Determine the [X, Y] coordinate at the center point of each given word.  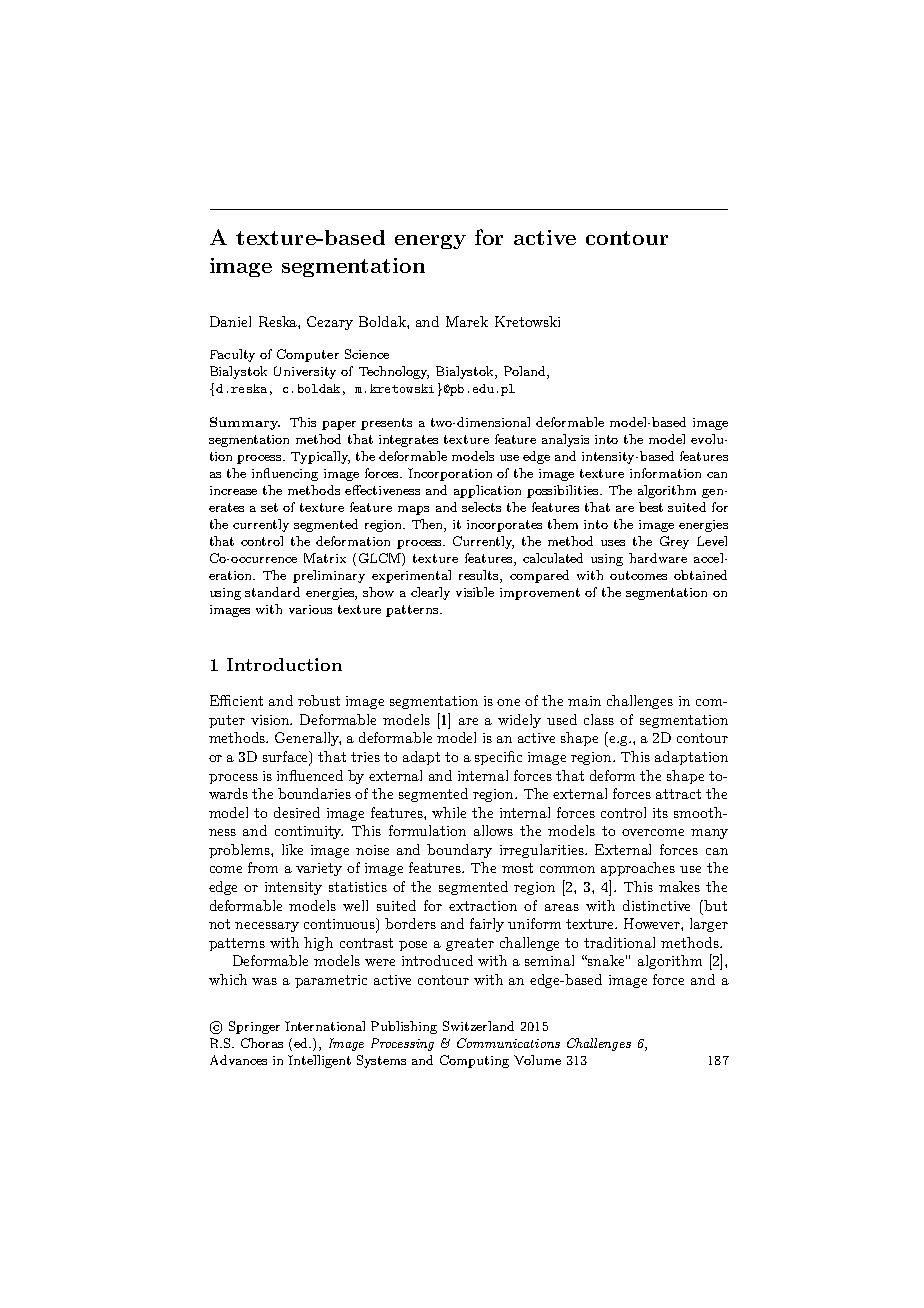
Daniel [230, 321]
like [292, 849]
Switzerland [478, 1026]
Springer [254, 1027]
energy [430, 242]
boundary [459, 851]
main [584, 701]
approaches [638, 869]
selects [481, 507]
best [651, 507]
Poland [526, 372]
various [310, 609]
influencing [285, 474]
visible [475, 592]
